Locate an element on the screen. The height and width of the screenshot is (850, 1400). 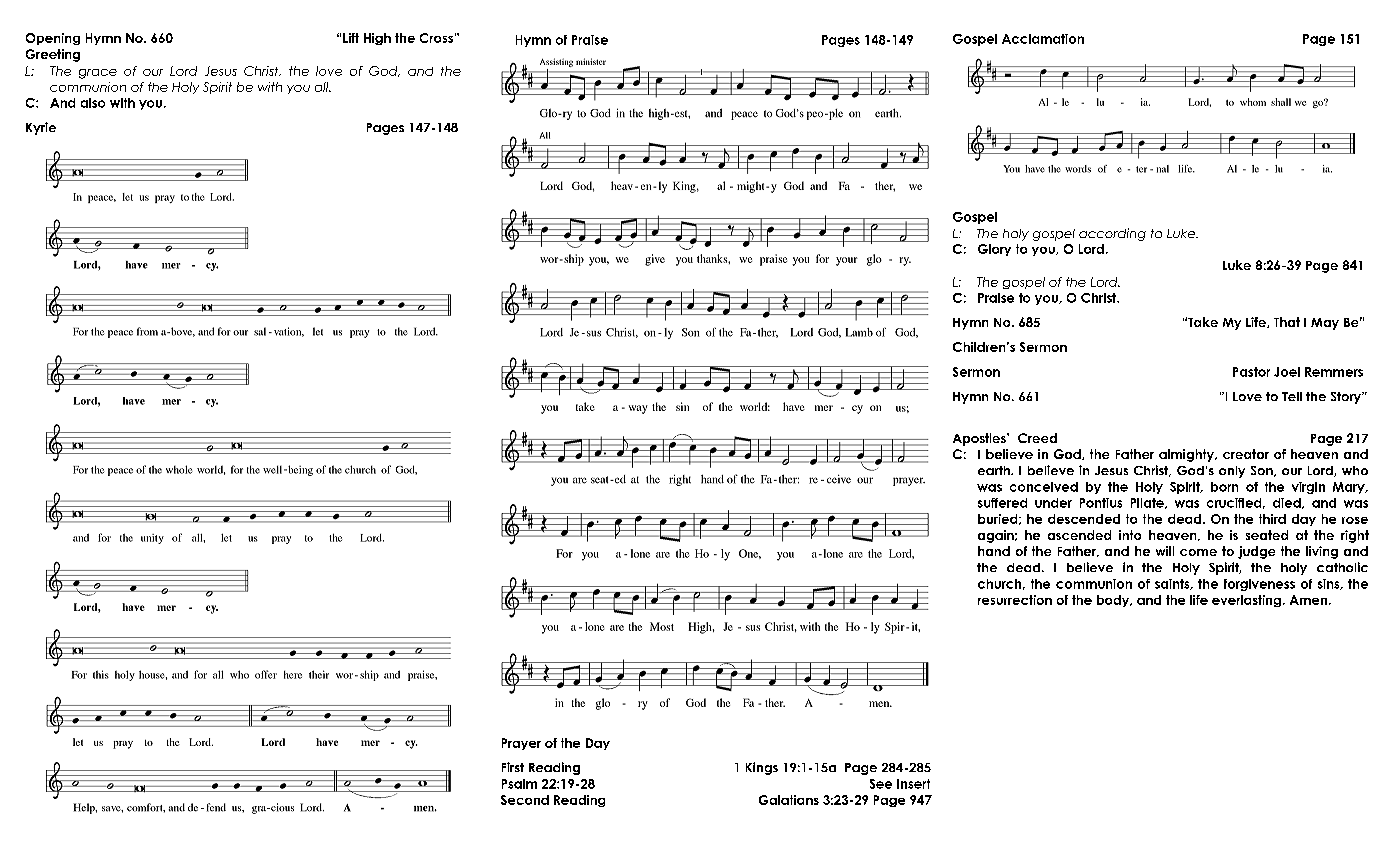
Tell is located at coordinates (1292, 396).
